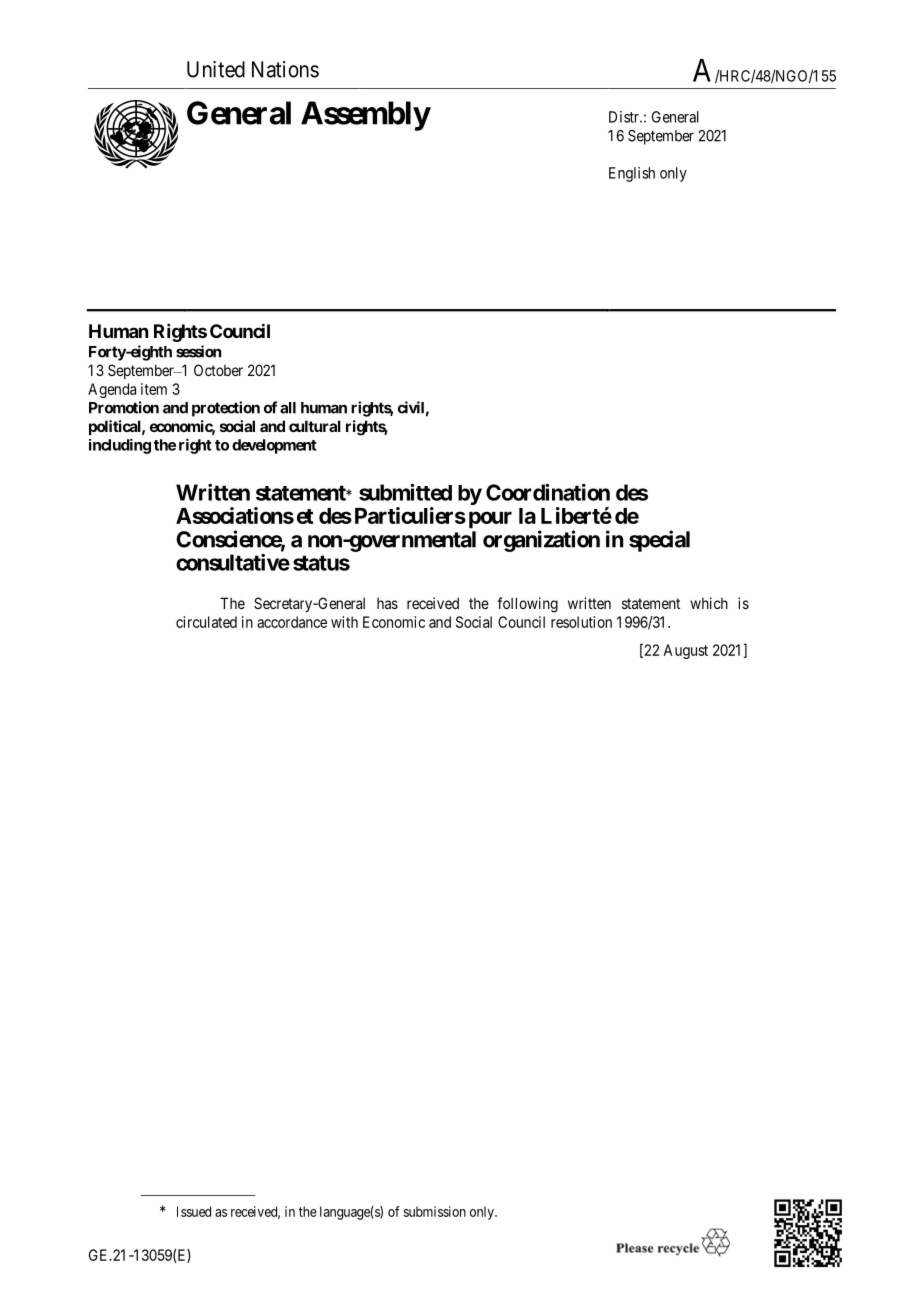  What do you see at coordinates (285, 69) in the screenshot?
I see `Nations` at bounding box center [285, 69].
